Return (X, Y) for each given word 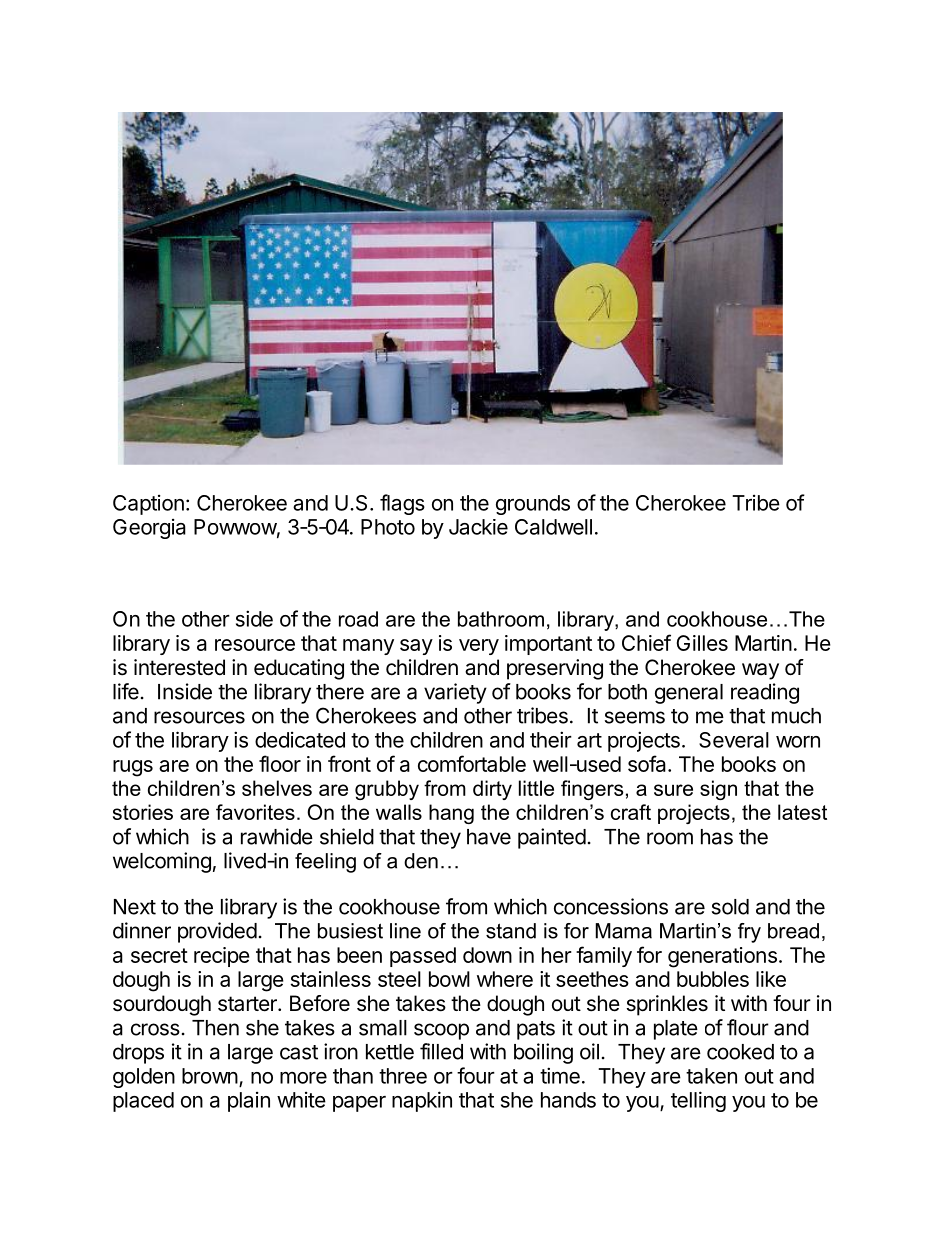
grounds (533, 505)
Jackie (478, 527)
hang (451, 814)
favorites (255, 812)
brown (210, 1076)
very (479, 647)
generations (722, 957)
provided (217, 932)
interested (179, 667)
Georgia (149, 529)
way (760, 671)
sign (718, 790)
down (487, 955)
